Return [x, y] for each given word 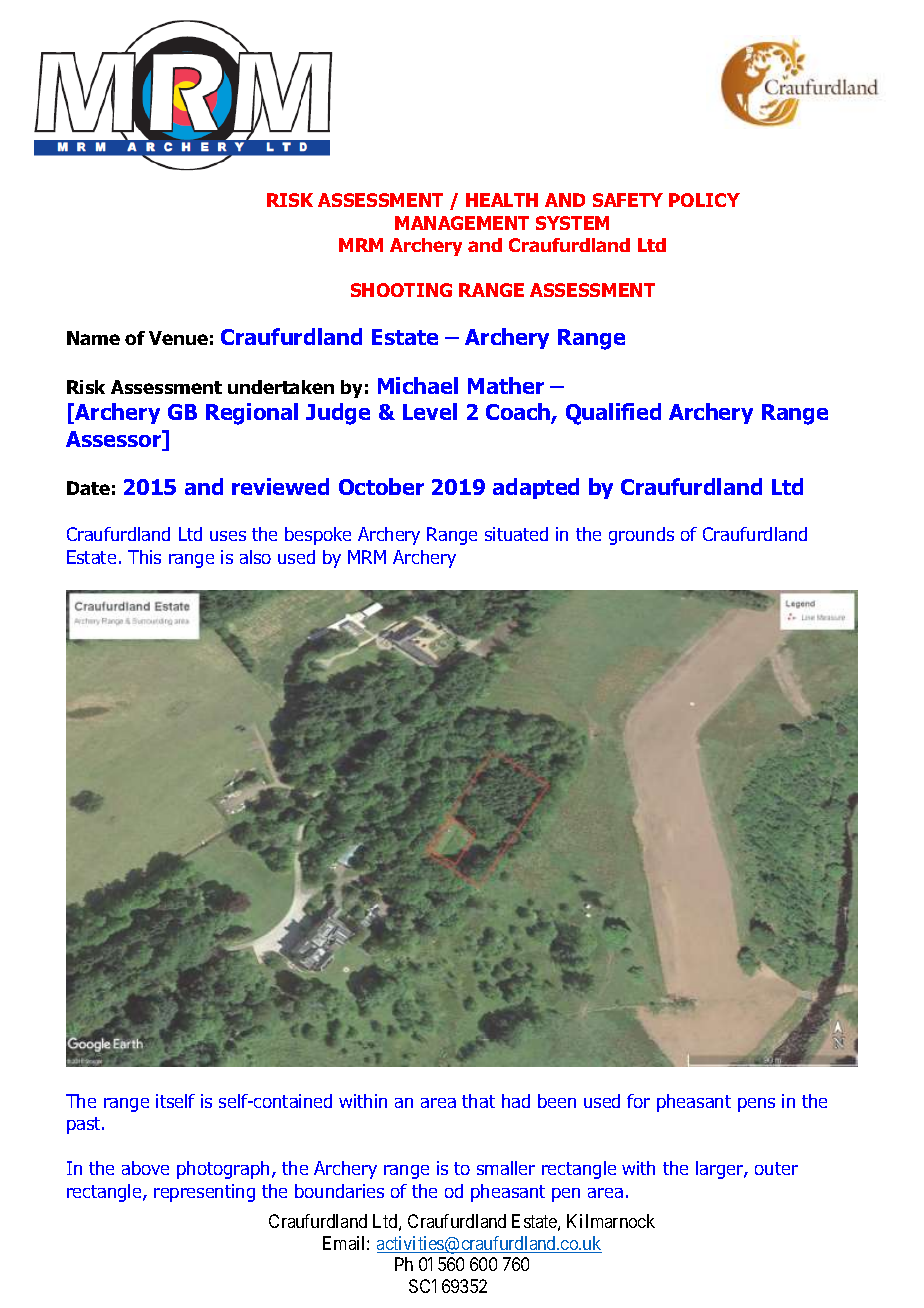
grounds [641, 536]
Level [430, 411]
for [638, 1101]
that [478, 1101]
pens [756, 1105]
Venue [178, 338]
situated [516, 534]
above [145, 1168]
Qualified [613, 414]
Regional [252, 414]
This [144, 557]
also [255, 557]
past [85, 1125]
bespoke [318, 536]
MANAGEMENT [462, 223]
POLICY [704, 200]
